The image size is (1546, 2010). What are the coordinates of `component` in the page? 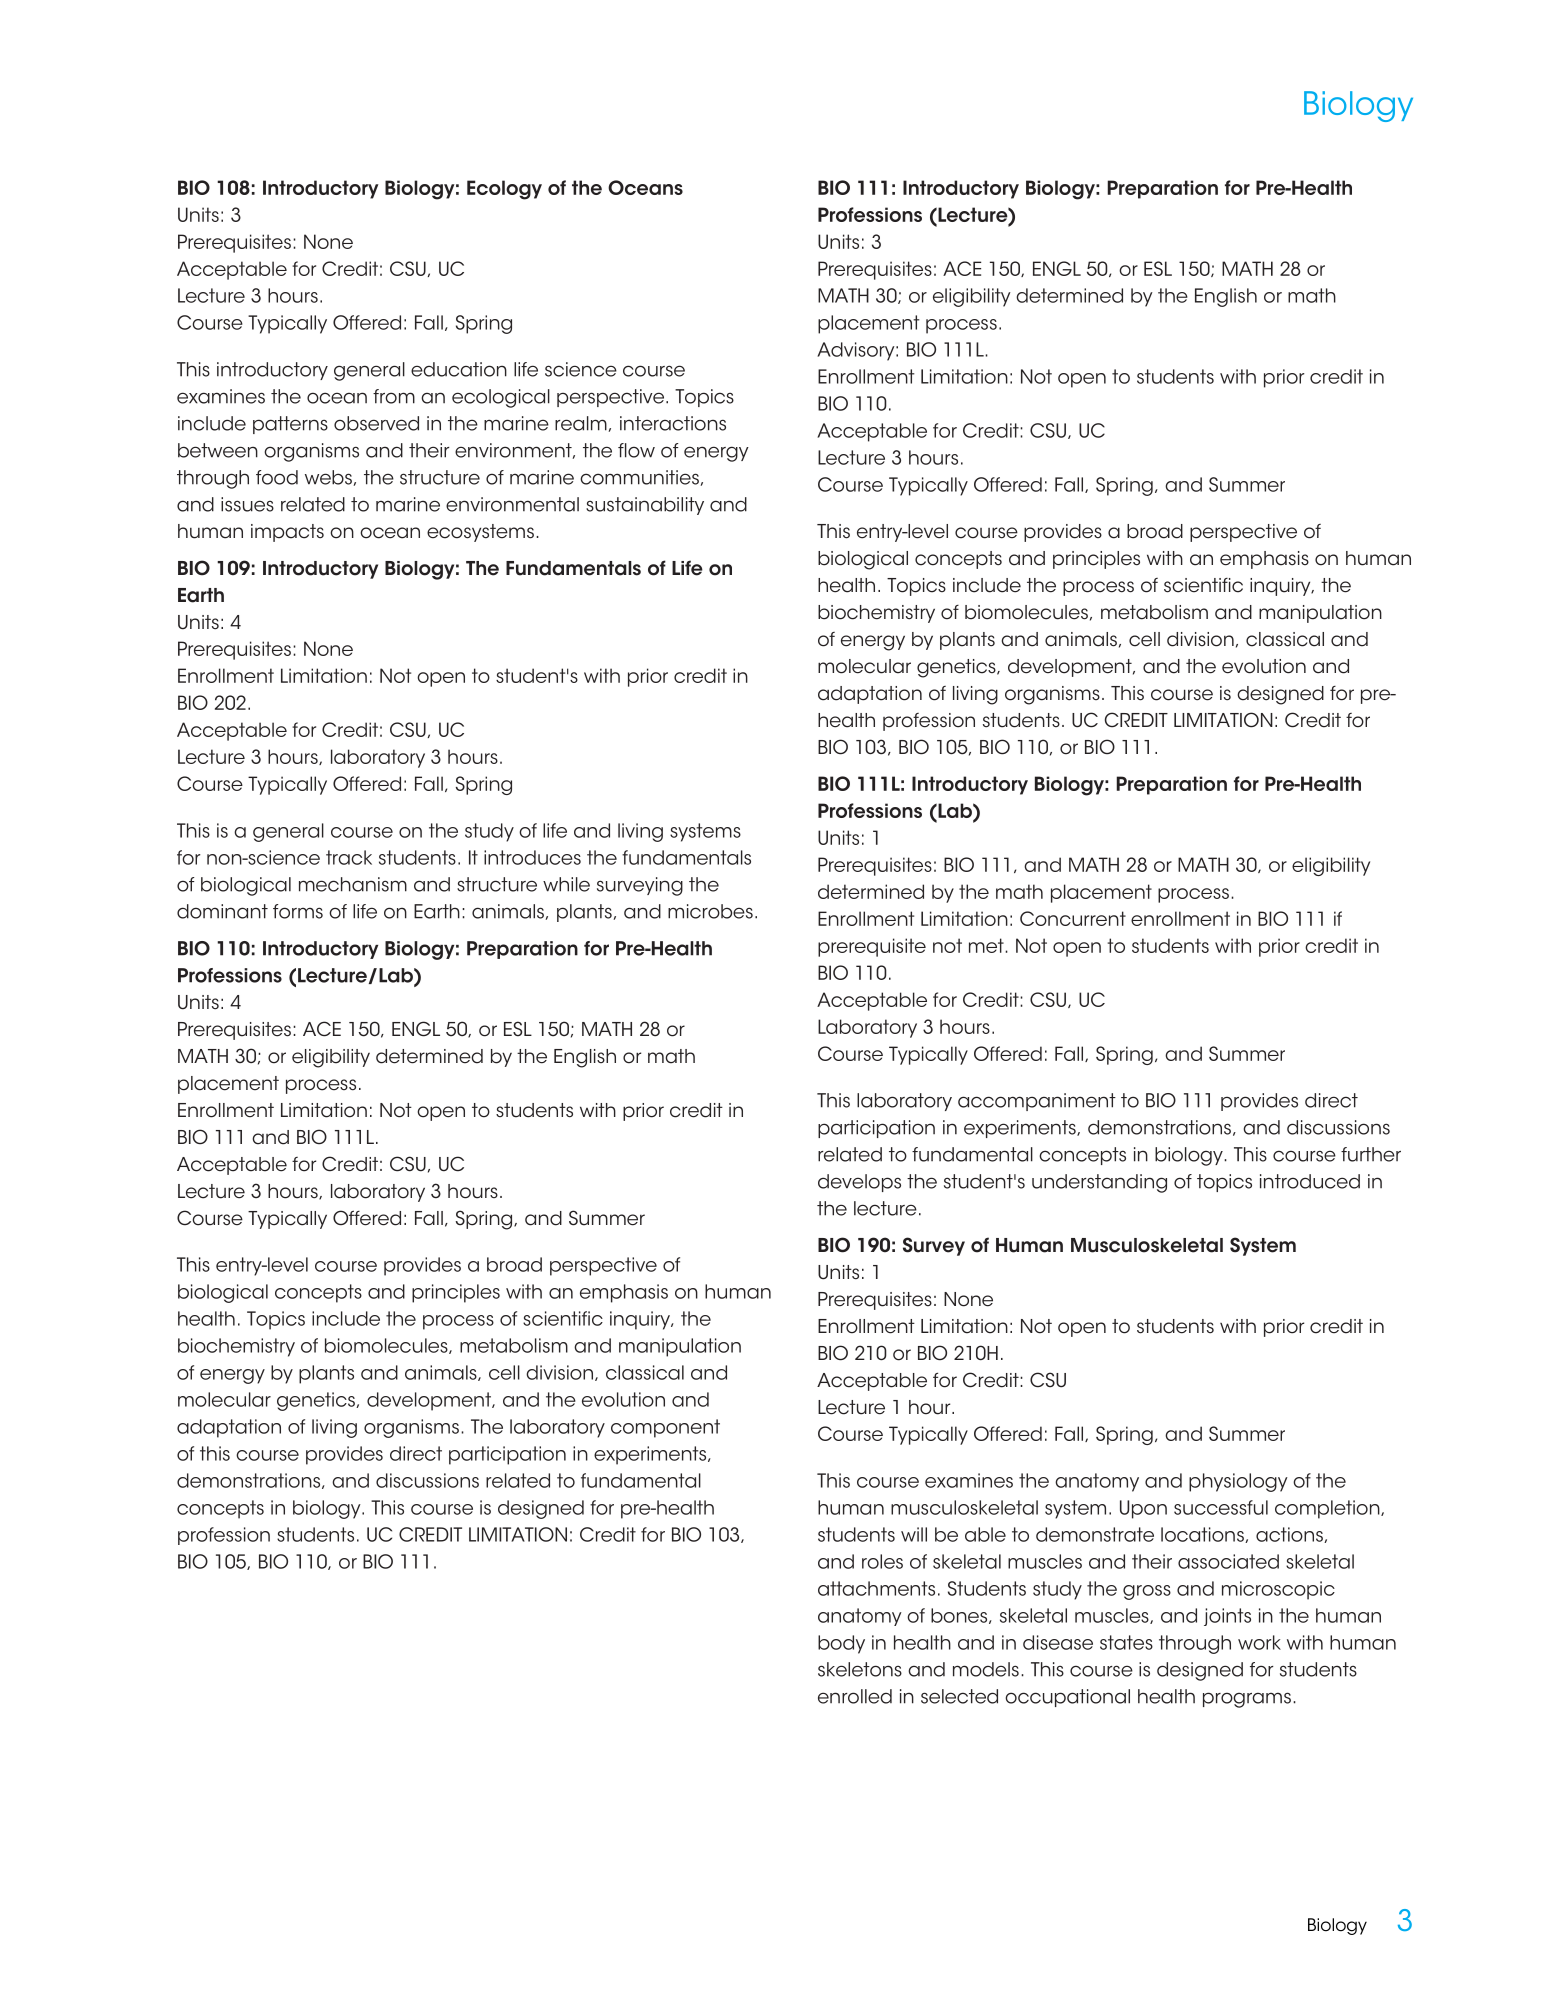 It's located at (665, 1428).
